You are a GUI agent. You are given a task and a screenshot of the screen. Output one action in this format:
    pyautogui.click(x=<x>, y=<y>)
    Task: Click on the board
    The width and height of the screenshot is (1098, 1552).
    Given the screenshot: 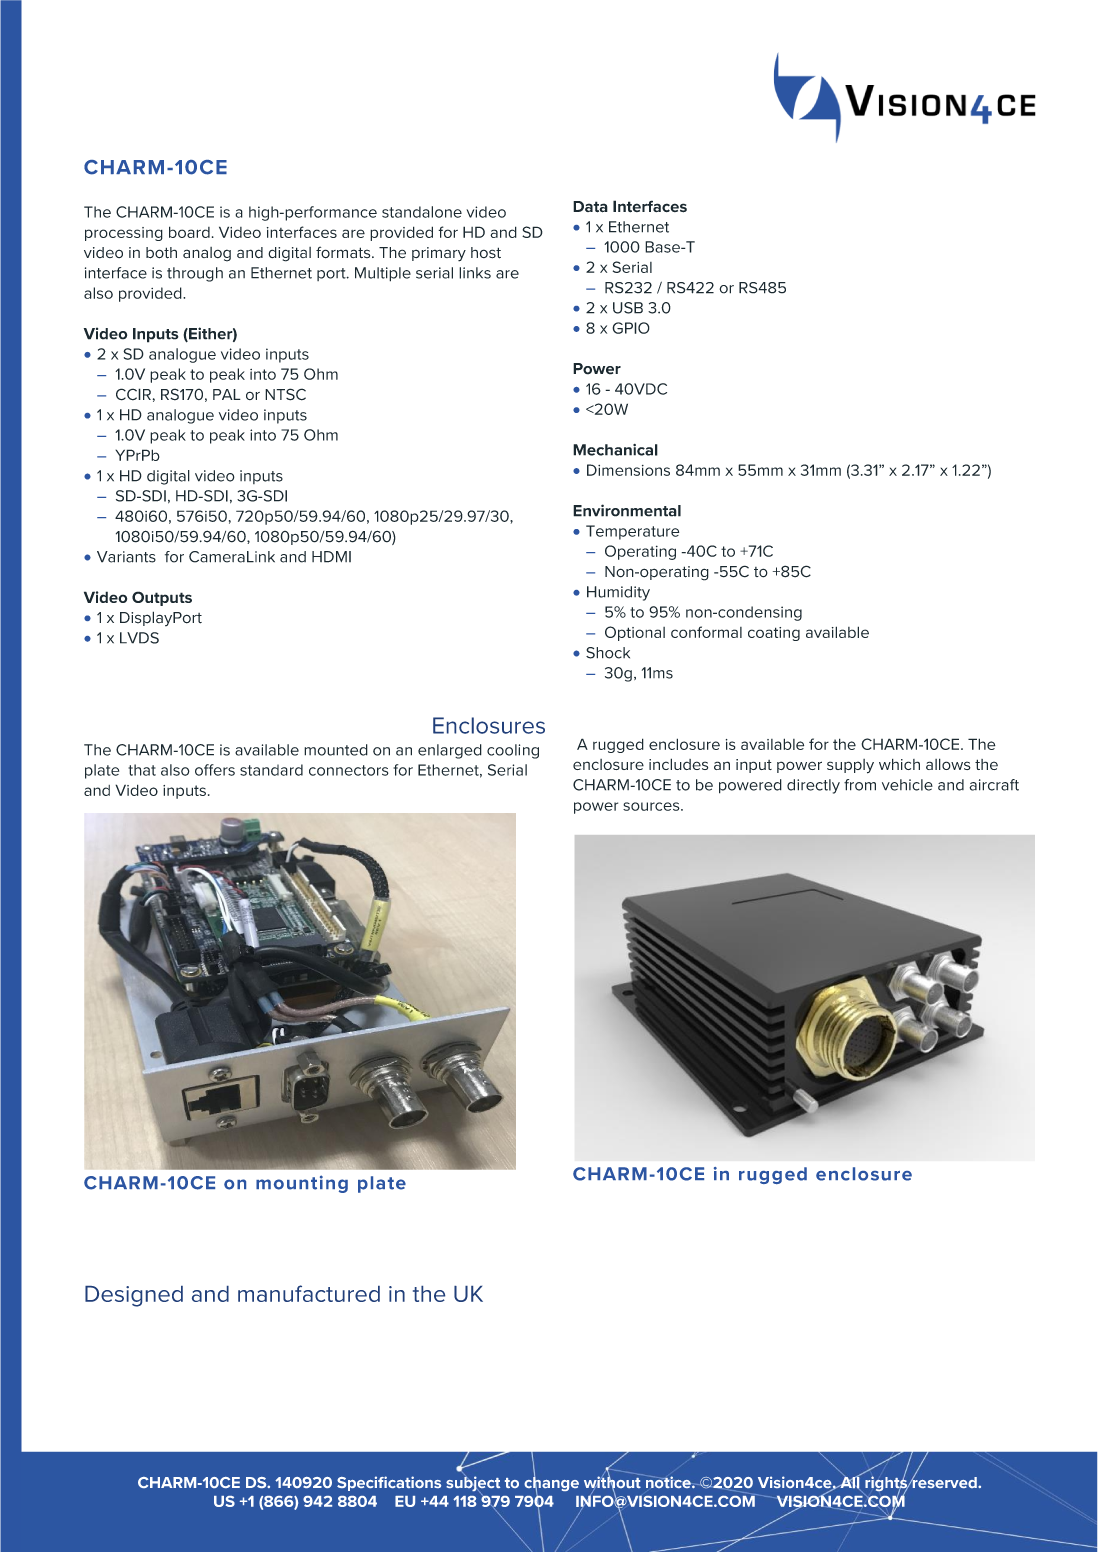 What is the action you would take?
    pyautogui.click(x=189, y=232)
